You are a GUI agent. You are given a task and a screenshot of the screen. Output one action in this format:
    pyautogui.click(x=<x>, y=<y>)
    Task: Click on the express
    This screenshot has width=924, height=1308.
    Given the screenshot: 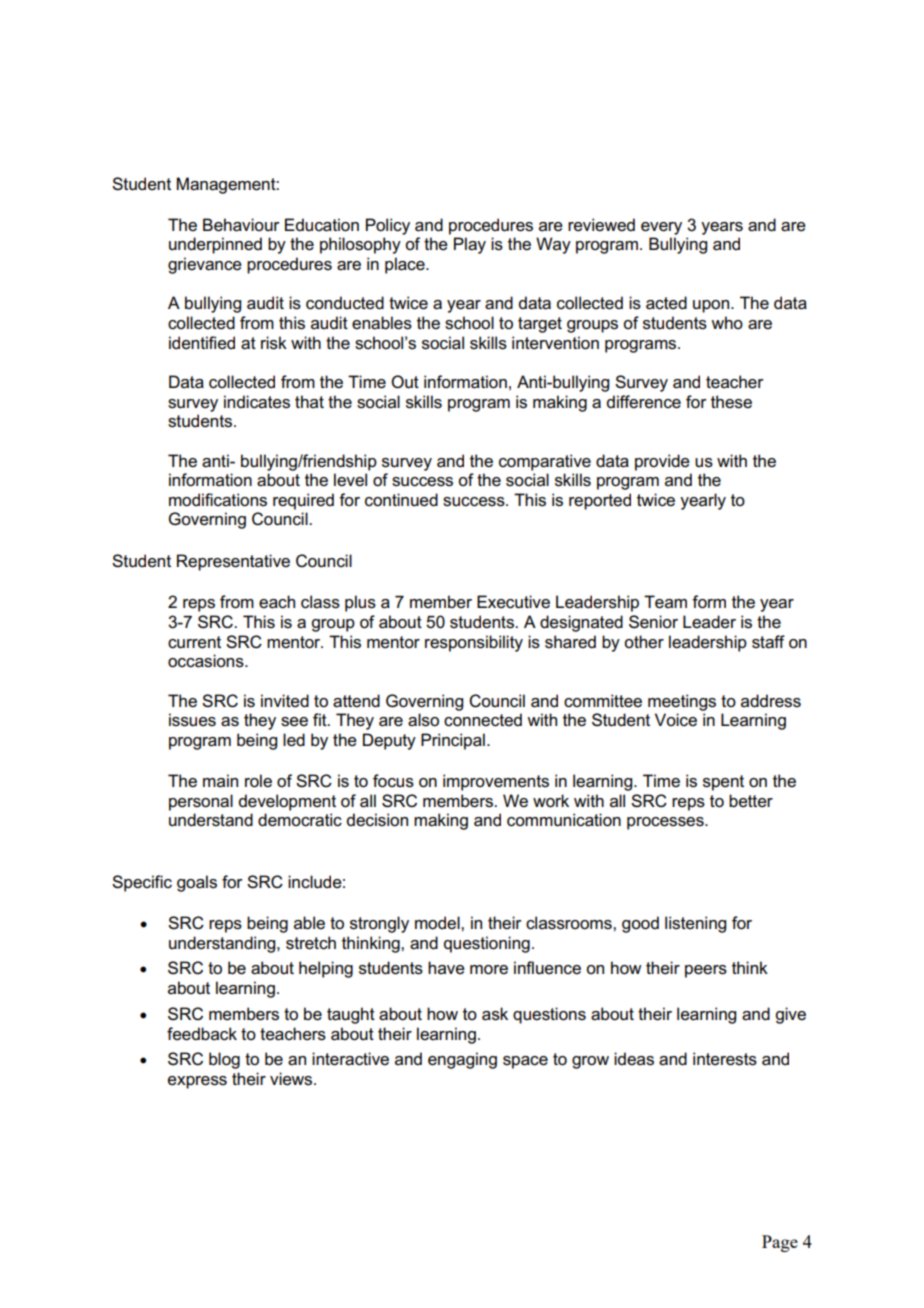 What is the action you would take?
    pyautogui.click(x=197, y=1082)
